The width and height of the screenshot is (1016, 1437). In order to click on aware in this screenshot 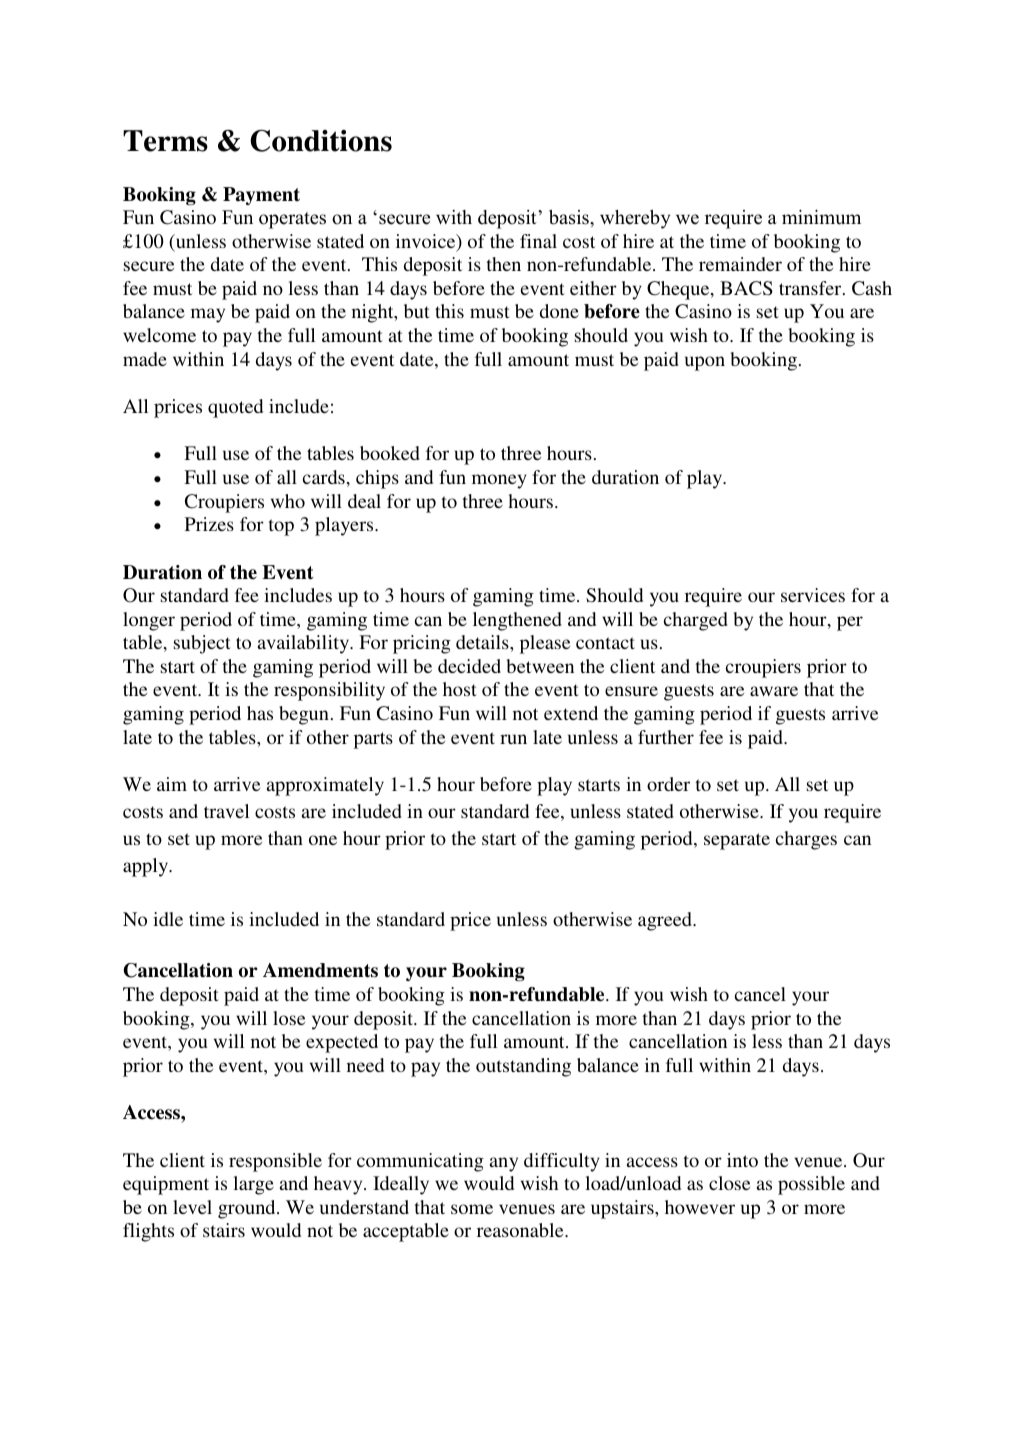, I will do `click(774, 691)`.
